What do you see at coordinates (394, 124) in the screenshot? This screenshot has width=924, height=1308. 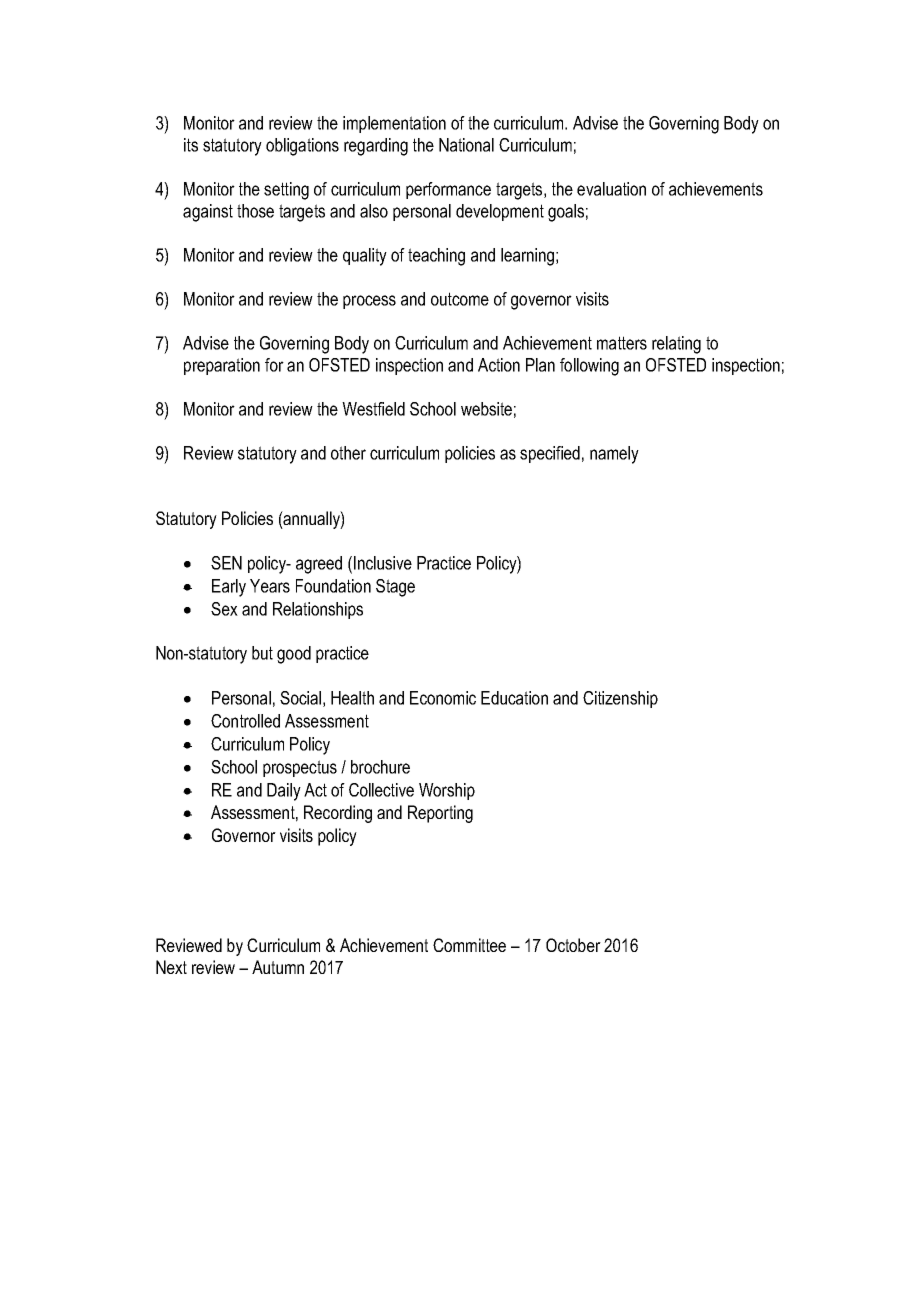 I see `implementation` at bounding box center [394, 124].
